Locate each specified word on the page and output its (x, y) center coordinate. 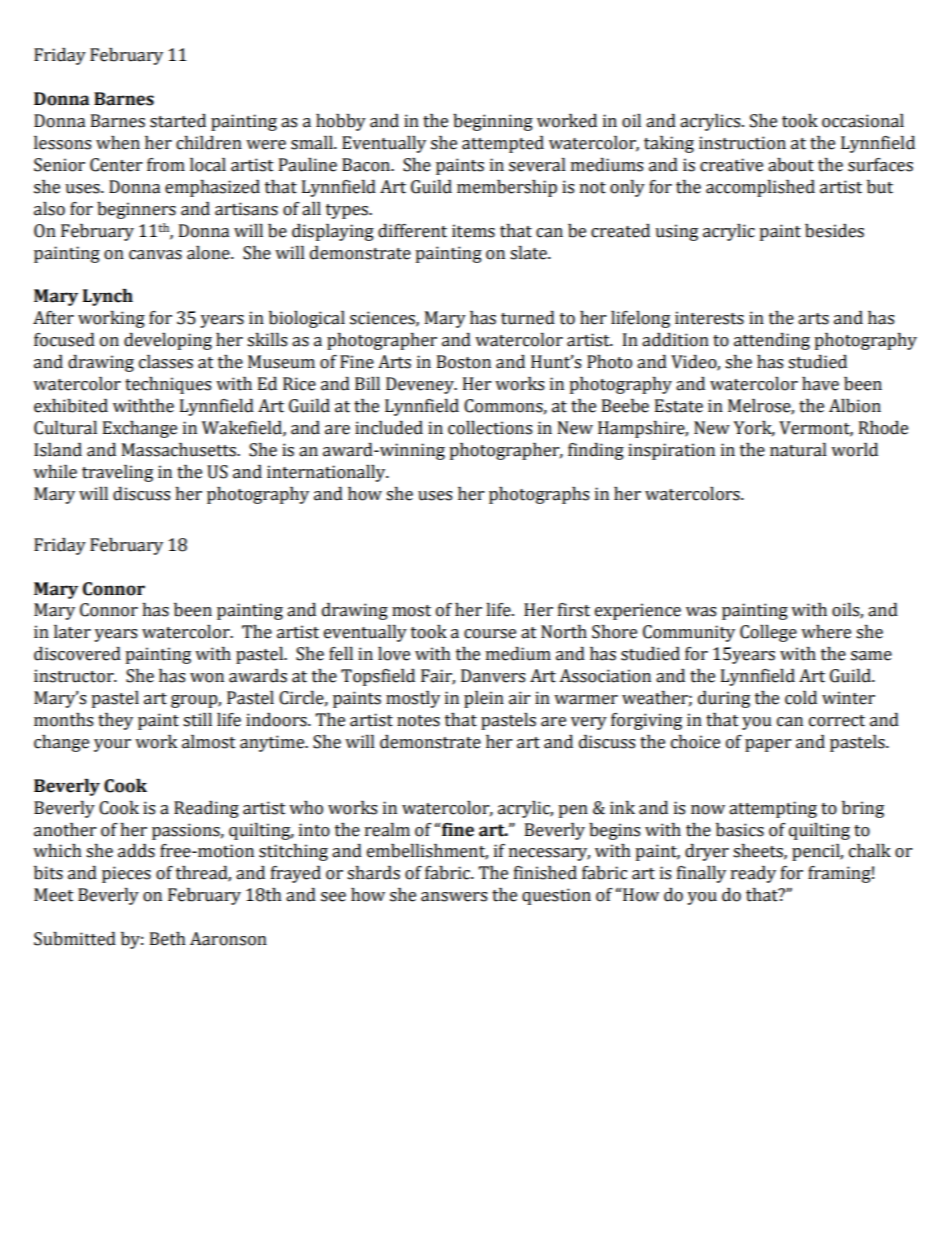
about (791, 165)
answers (454, 897)
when (118, 143)
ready (753, 874)
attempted (503, 144)
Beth (168, 939)
